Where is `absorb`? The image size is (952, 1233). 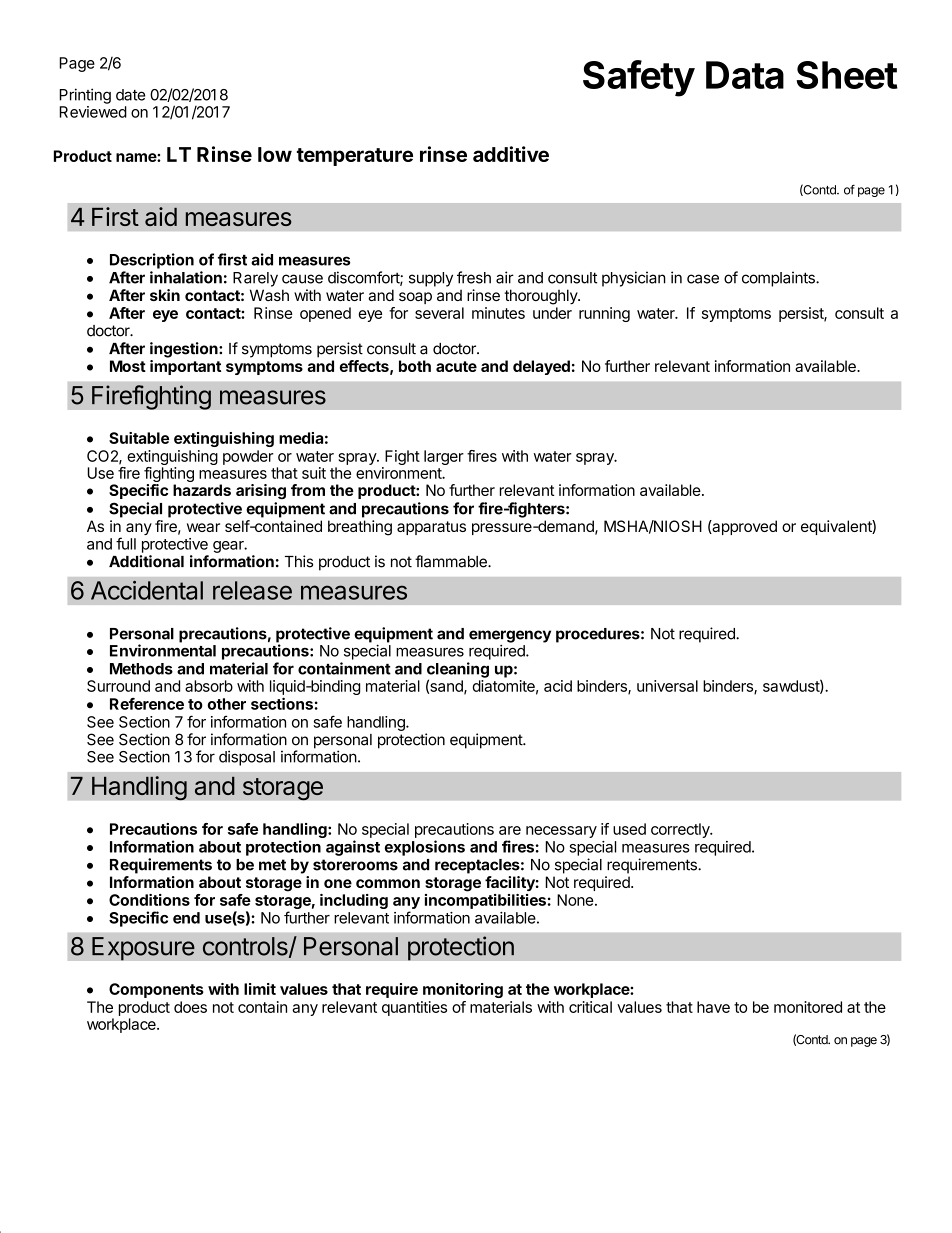
absorb is located at coordinates (209, 686).
